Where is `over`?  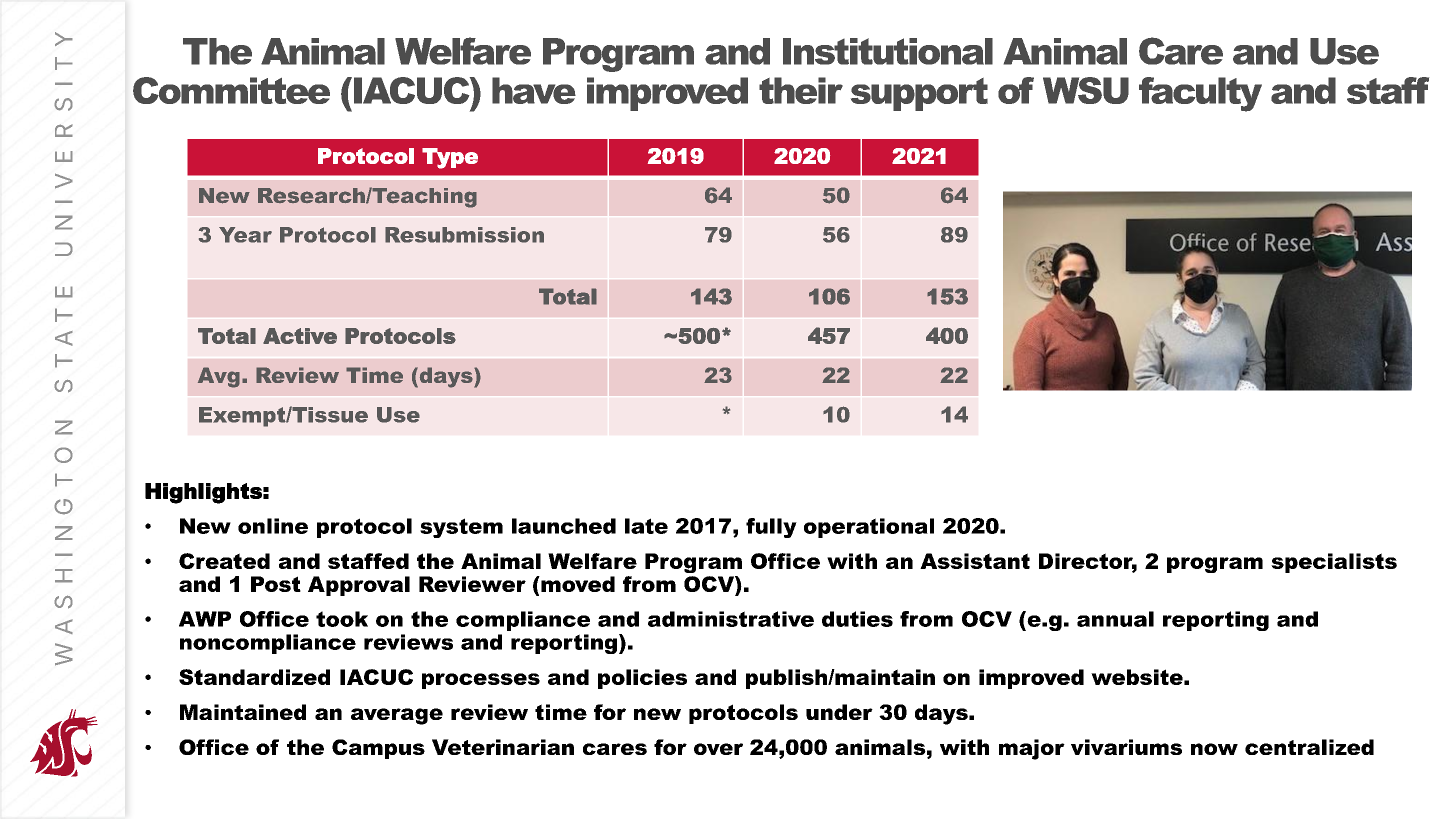
over is located at coordinates (718, 749).
